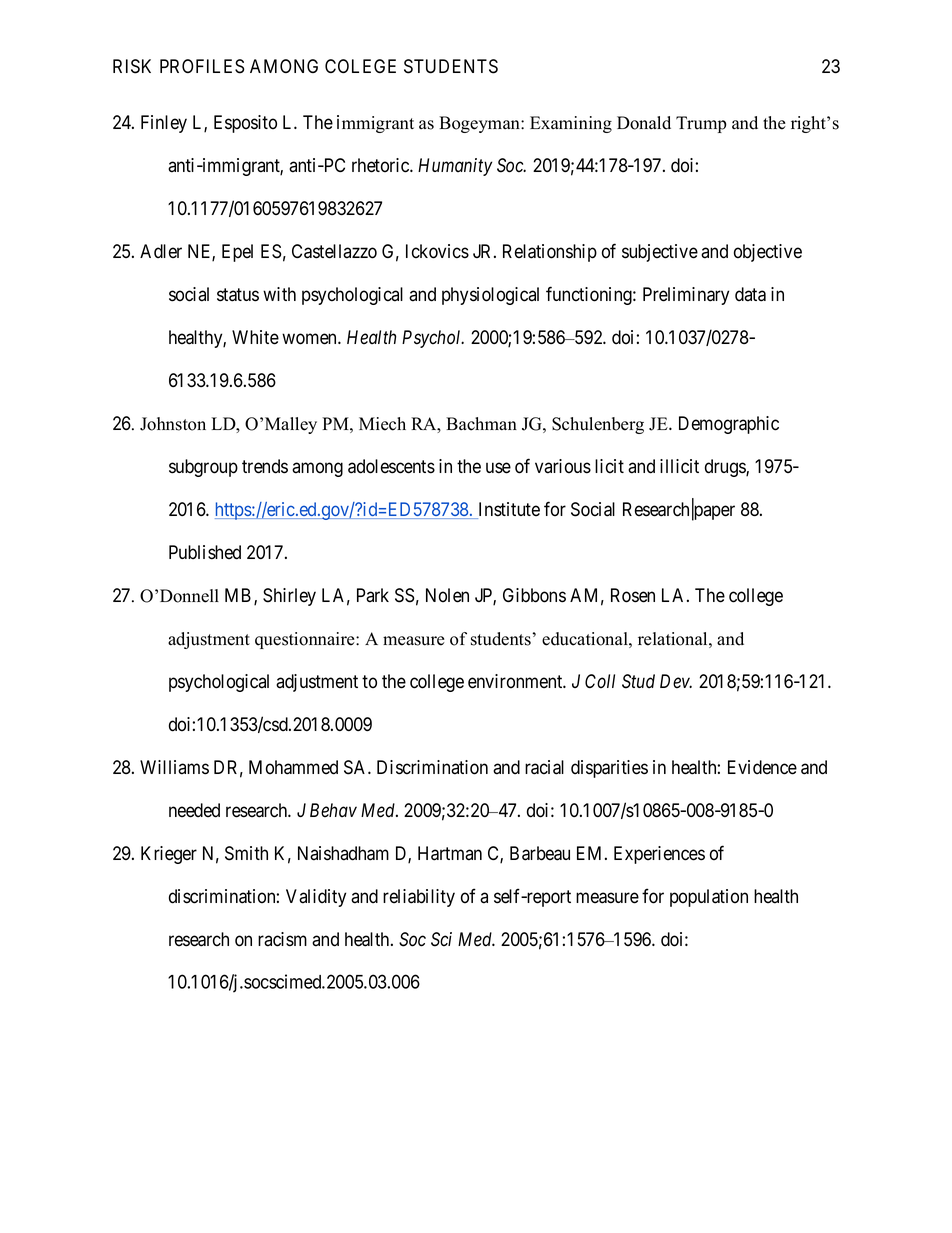 This page has width=952, height=1233. What do you see at coordinates (202, 66) in the page?
I see `PROFILES` at bounding box center [202, 66].
